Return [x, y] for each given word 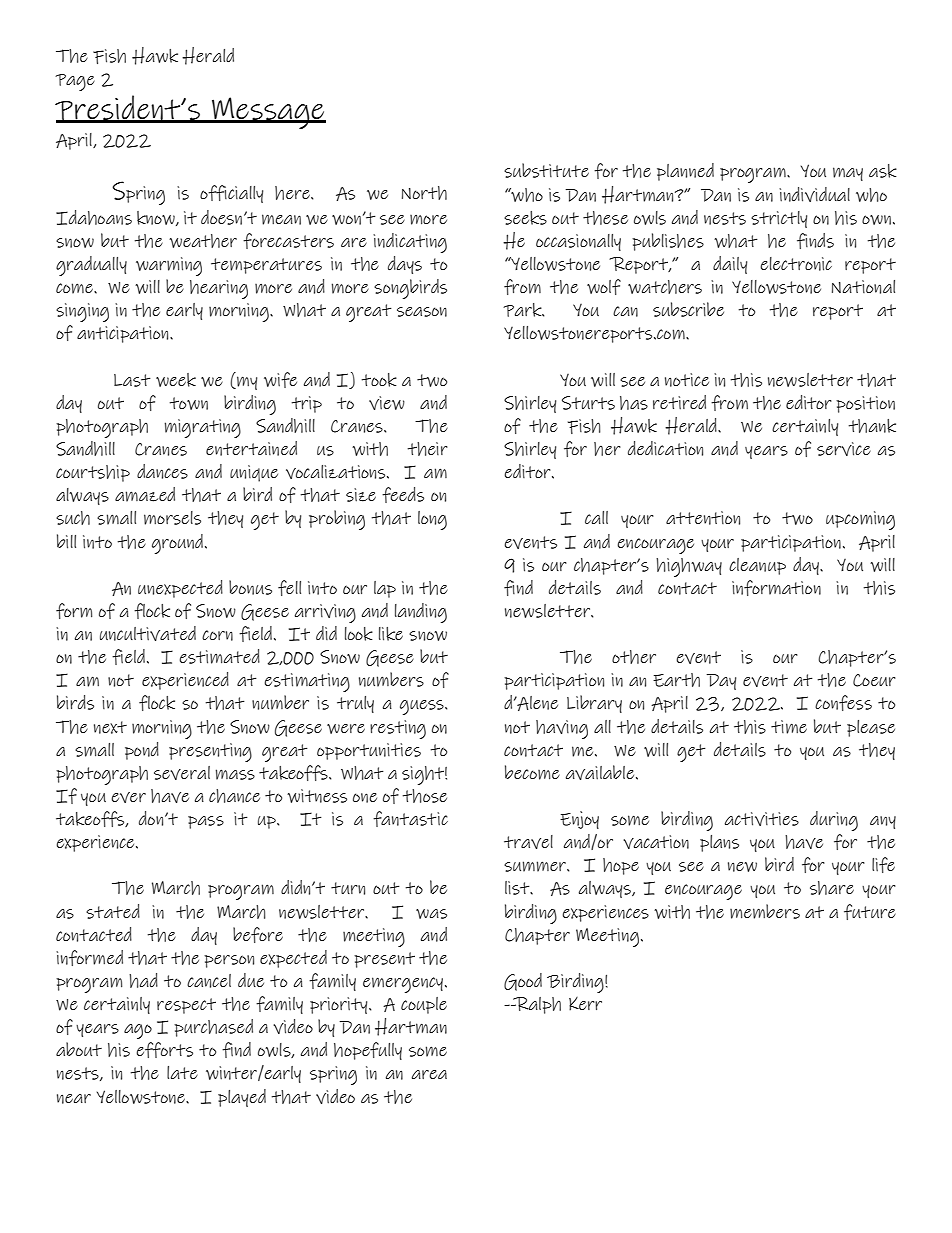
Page [75, 82]
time [789, 727]
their [428, 449]
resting [398, 729]
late [182, 1072]
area [429, 1074]
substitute [546, 170]
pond [142, 751]
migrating [202, 428]
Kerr [585, 1004]
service [844, 449]
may [848, 174]
